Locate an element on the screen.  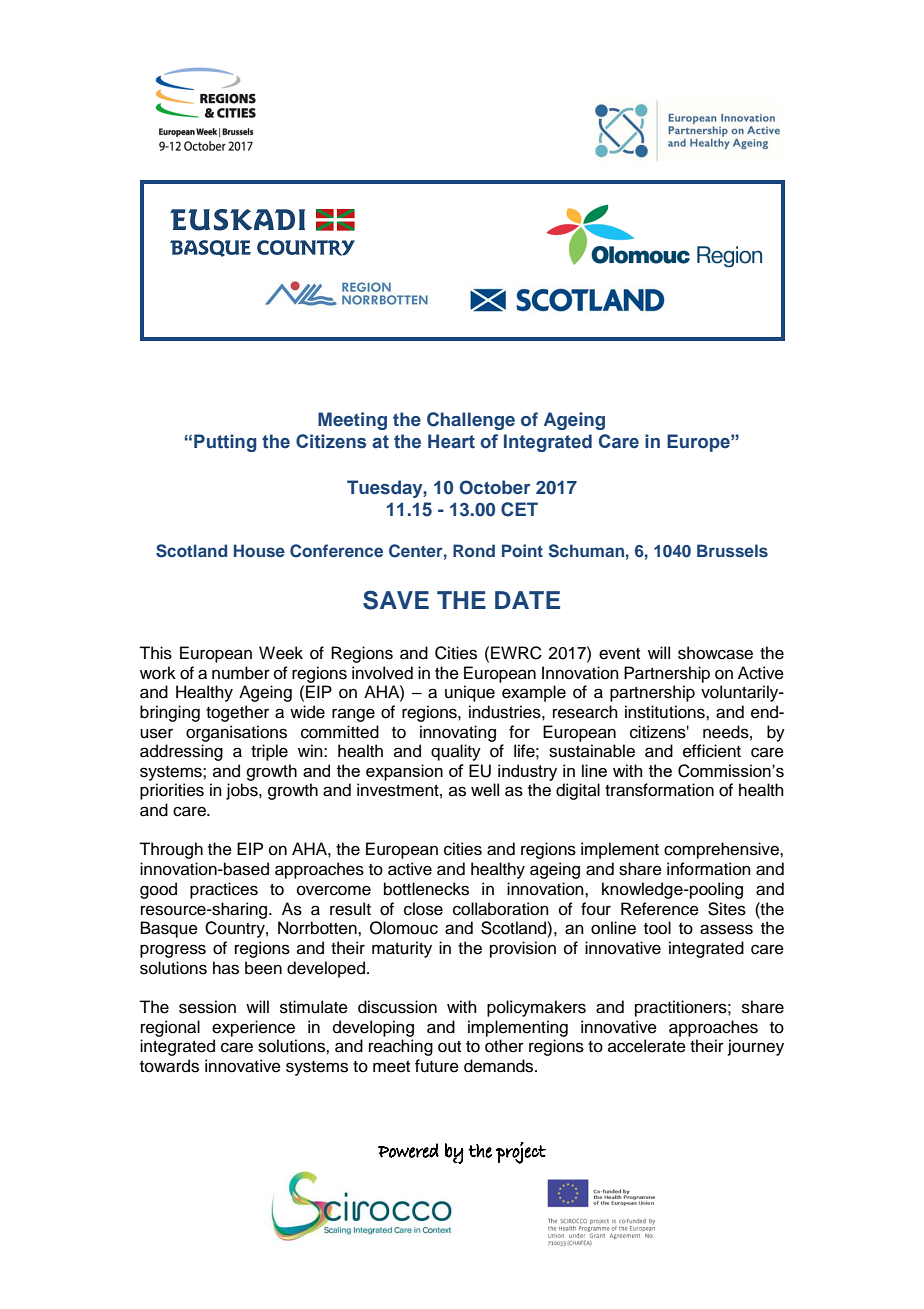
towards is located at coordinates (169, 1066).
